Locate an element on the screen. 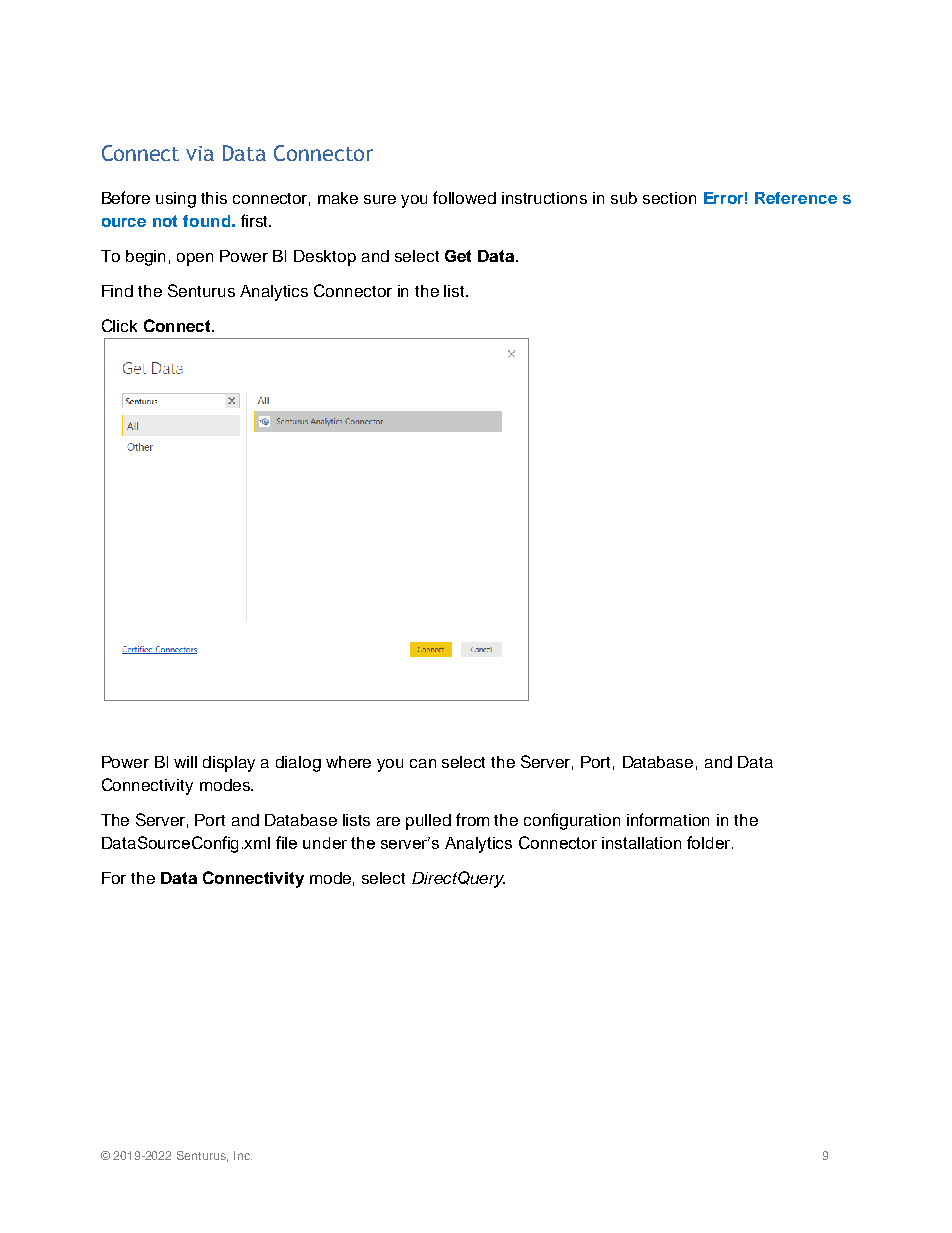 The image size is (952, 1233). installation is located at coordinates (641, 843).
